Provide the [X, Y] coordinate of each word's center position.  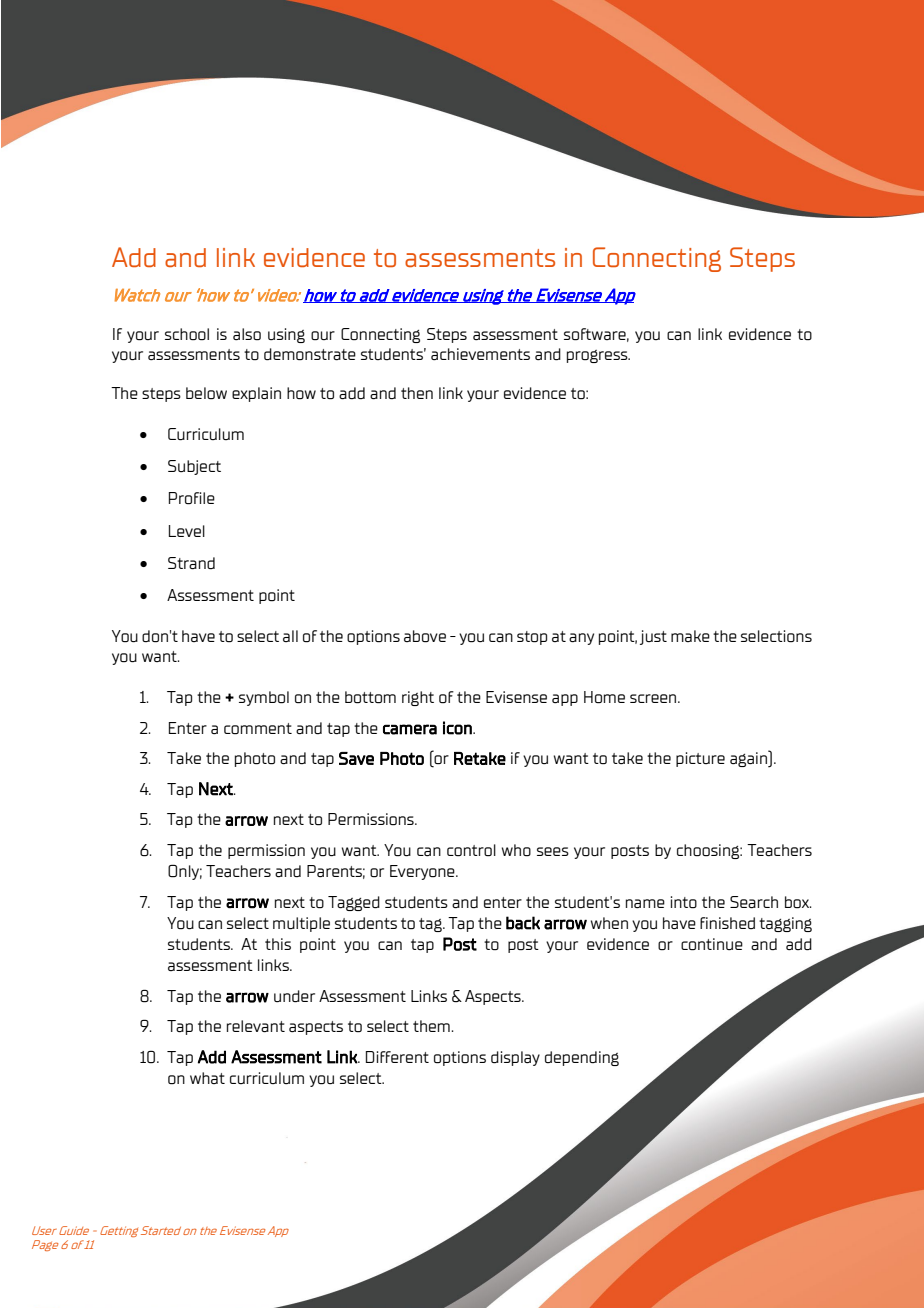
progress [598, 356]
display [515, 1058]
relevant [256, 1026]
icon [458, 728]
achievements [480, 354]
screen [654, 698]
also [247, 334]
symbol [264, 698]
